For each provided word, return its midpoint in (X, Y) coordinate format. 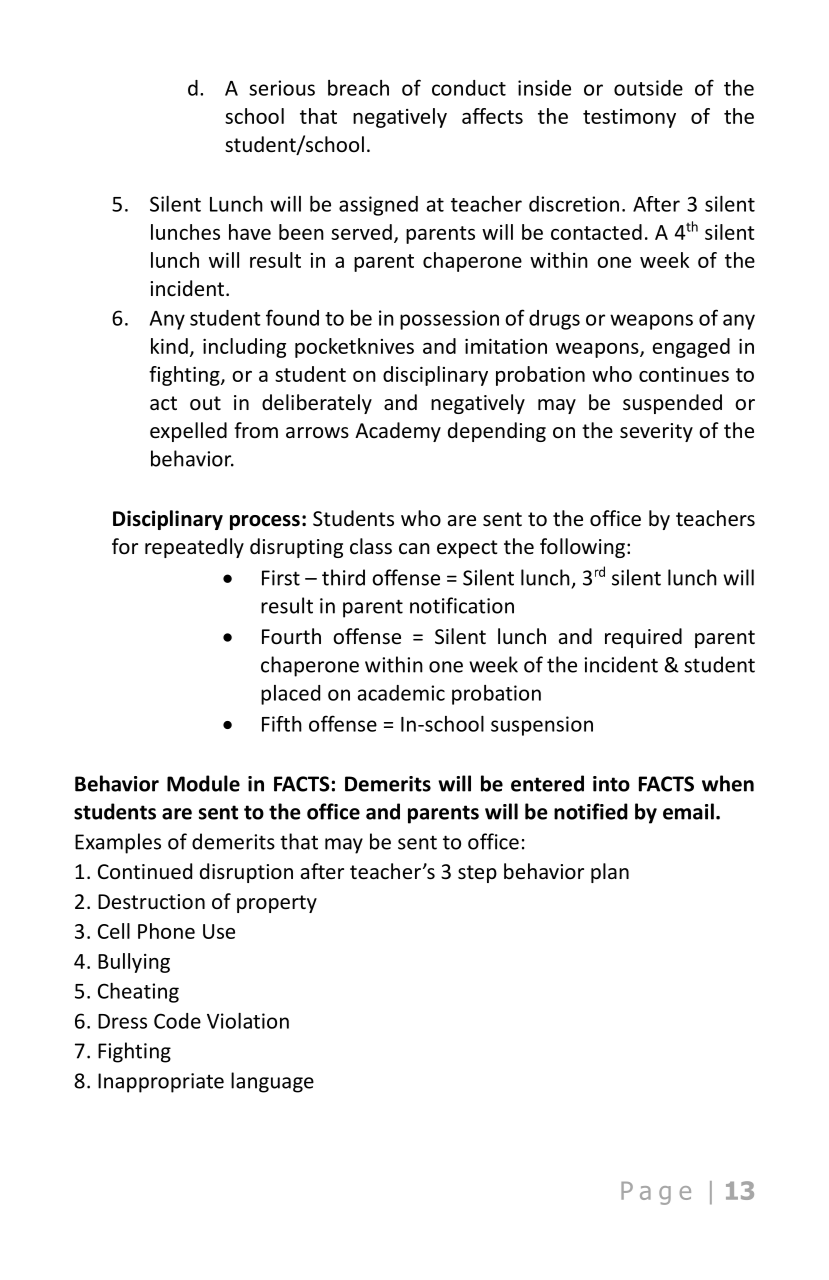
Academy (398, 432)
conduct (469, 88)
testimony (629, 118)
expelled (188, 432)
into (611, 784)
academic (401, 693)
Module (203, 783)
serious (282, 88)
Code (177, 1021)
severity (656, 432)
